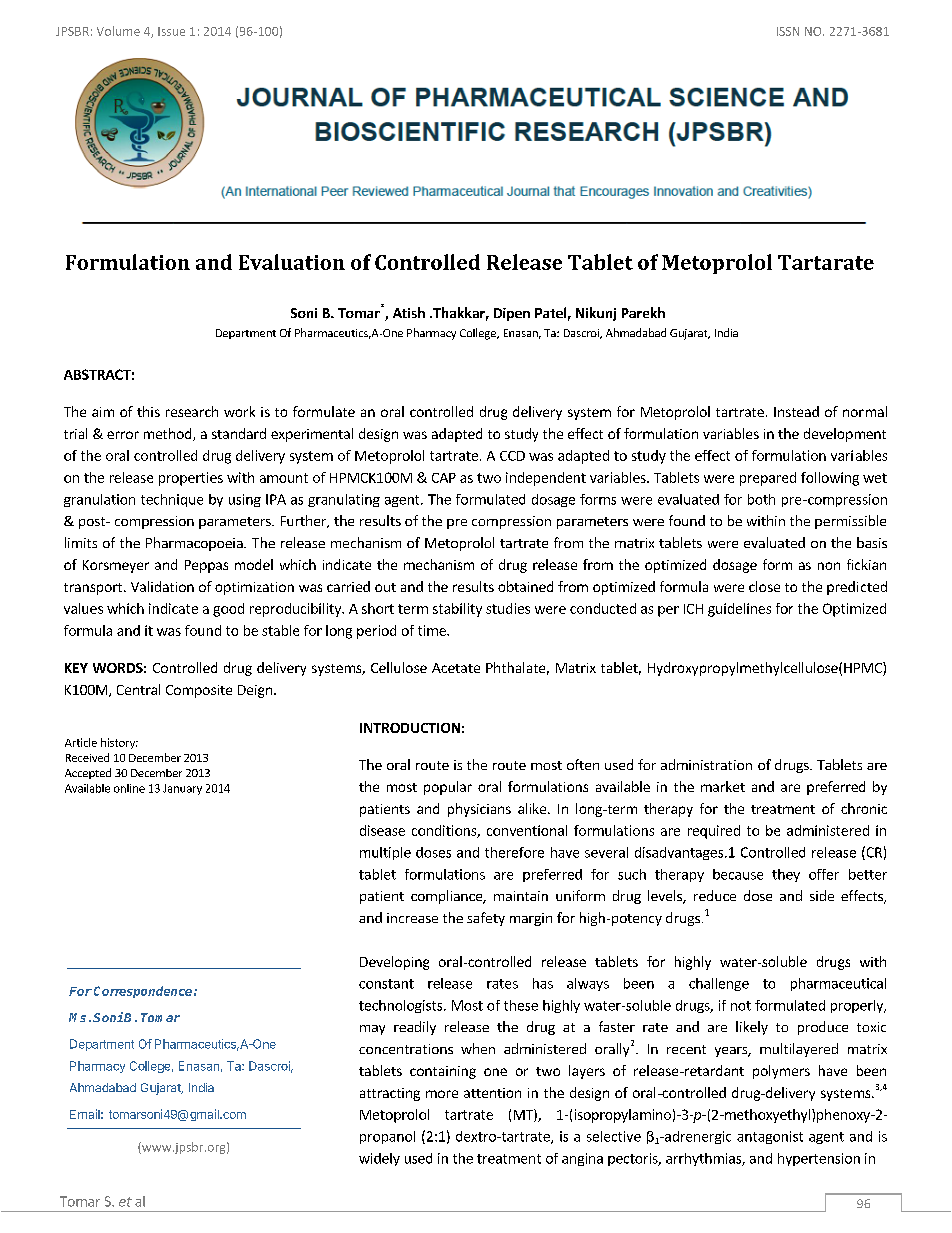 This page has width=952, height=1233. Describe the element at coordinates (788, 31) in the page. I see `ISSN` at that location.
